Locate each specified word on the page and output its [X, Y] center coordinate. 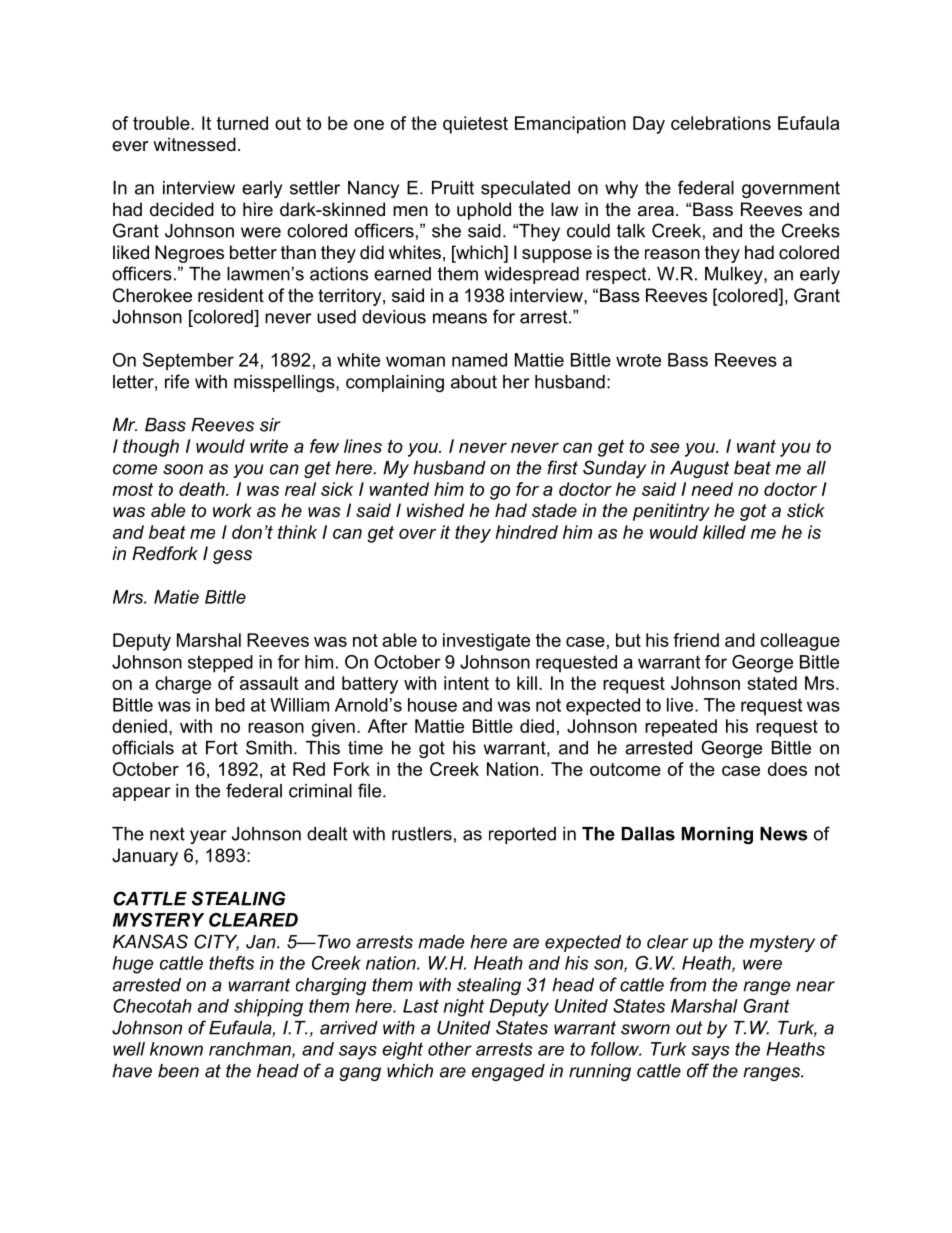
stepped [220, 664]
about [474, 382]
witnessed [194, 144]
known [176, 1049]
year [208, 837]
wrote [638, 360]
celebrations [721, 123]
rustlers [422, 834]
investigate [486, 642]
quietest [475, 125]
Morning [717, 835]
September [188, 362]
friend [696, 640]
